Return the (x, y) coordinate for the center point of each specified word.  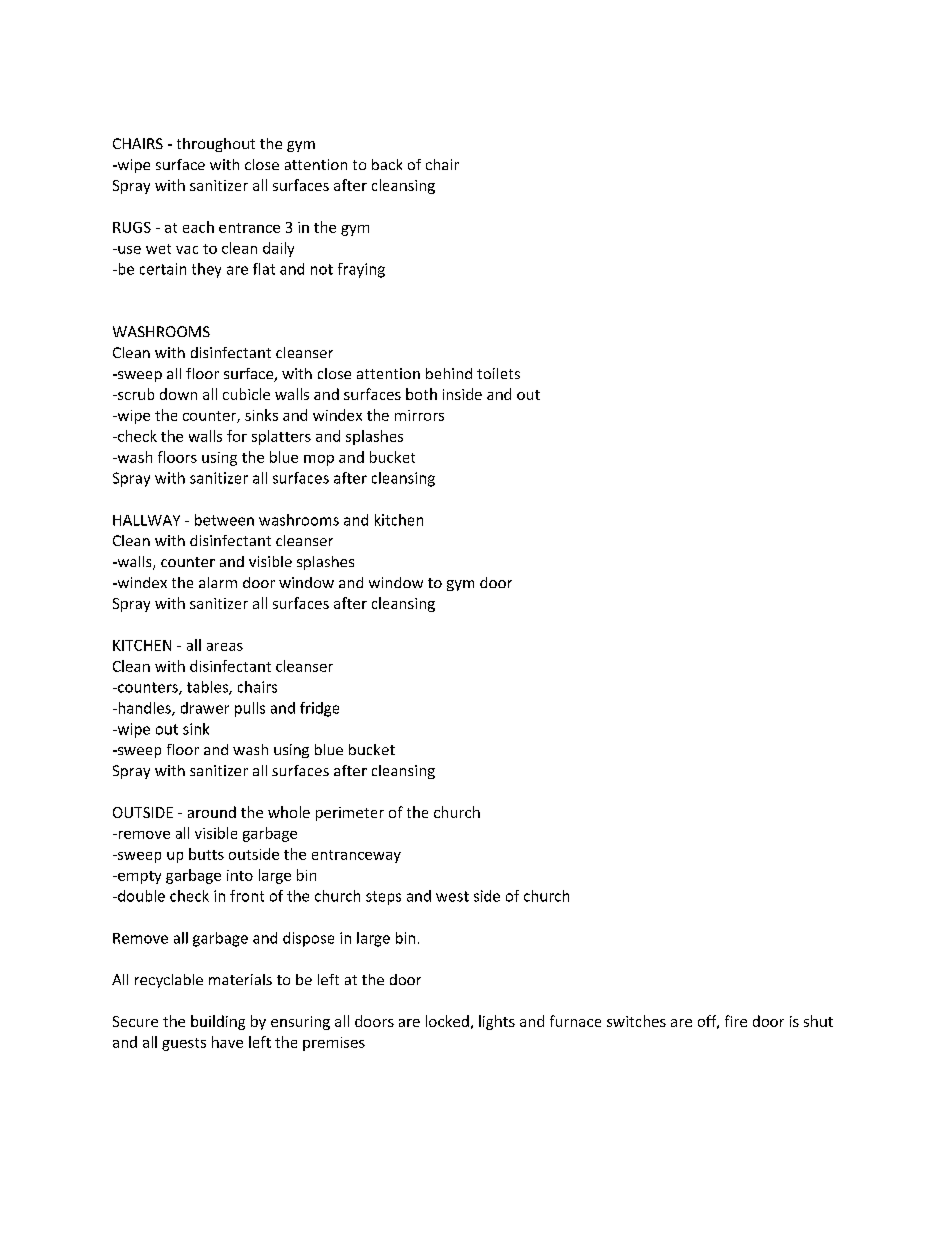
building (218, 1022)
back (387, 164)
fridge (319, 709)
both (421, 394)
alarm (218, 582)
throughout (216, 145)
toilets (498, 373)
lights (497, 1022)
